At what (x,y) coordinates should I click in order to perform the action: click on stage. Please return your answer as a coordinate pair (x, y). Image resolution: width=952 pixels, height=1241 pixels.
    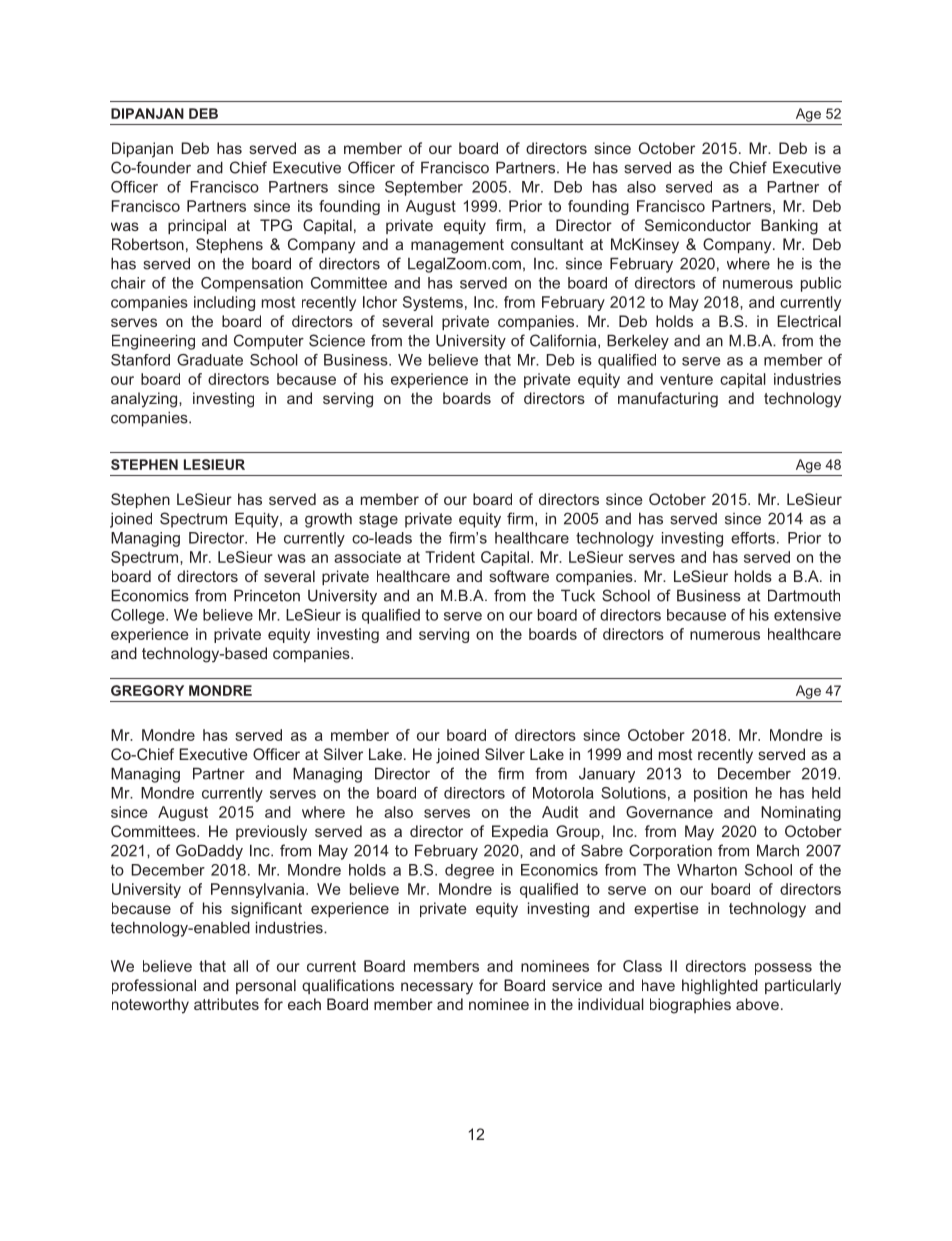
    Looking at the image, I should click on (378, 520).
